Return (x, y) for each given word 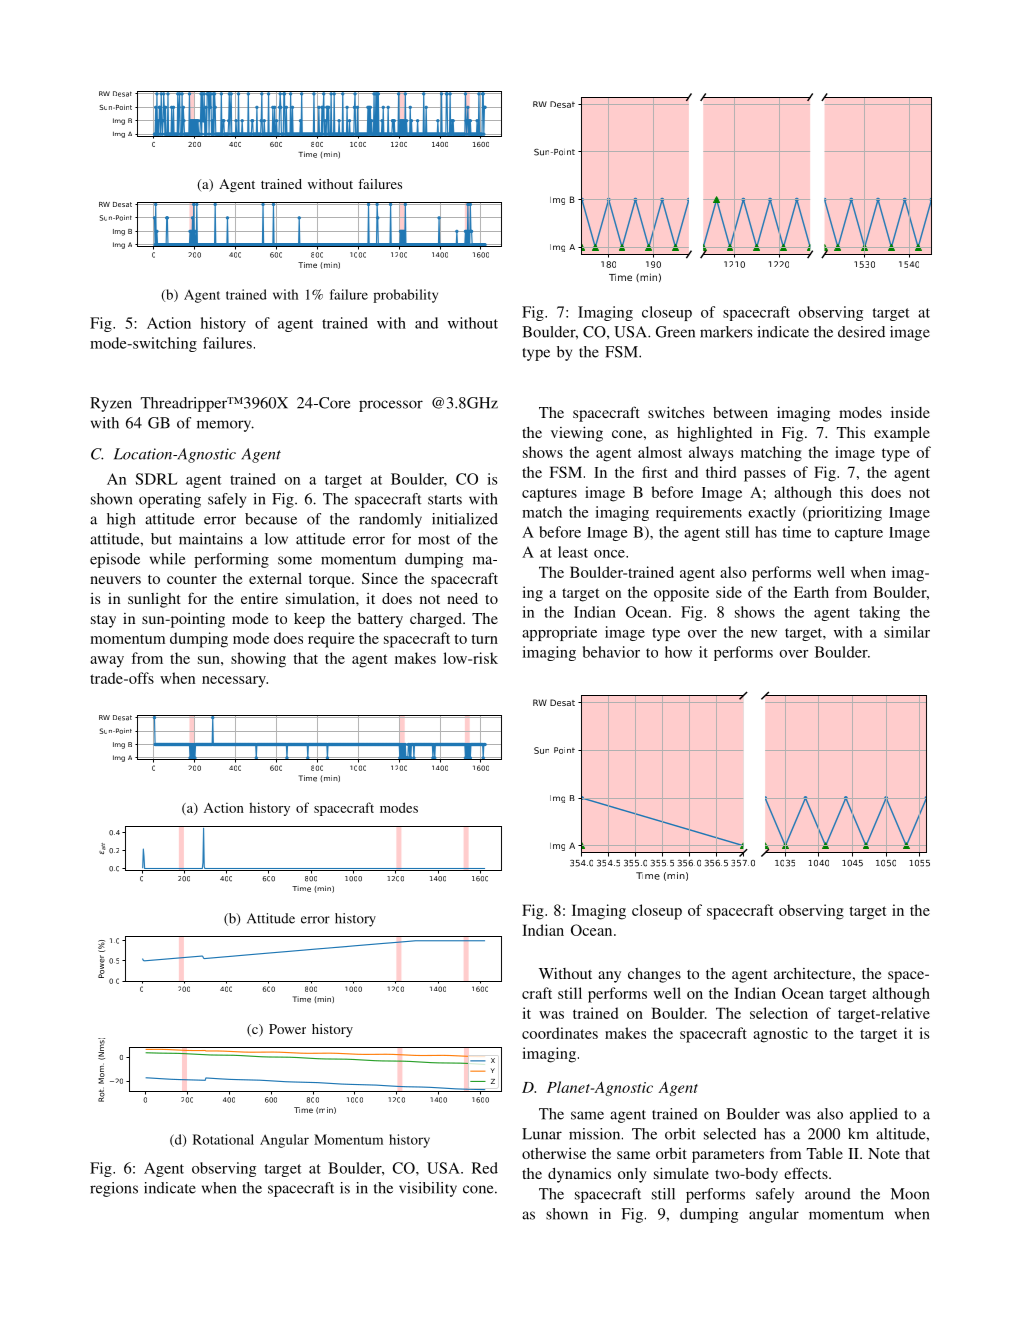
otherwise (554, 1153)
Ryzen (111, 404)
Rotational (223, 1139)
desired (861, 332)
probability (405, 296)
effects (807, 1173)
